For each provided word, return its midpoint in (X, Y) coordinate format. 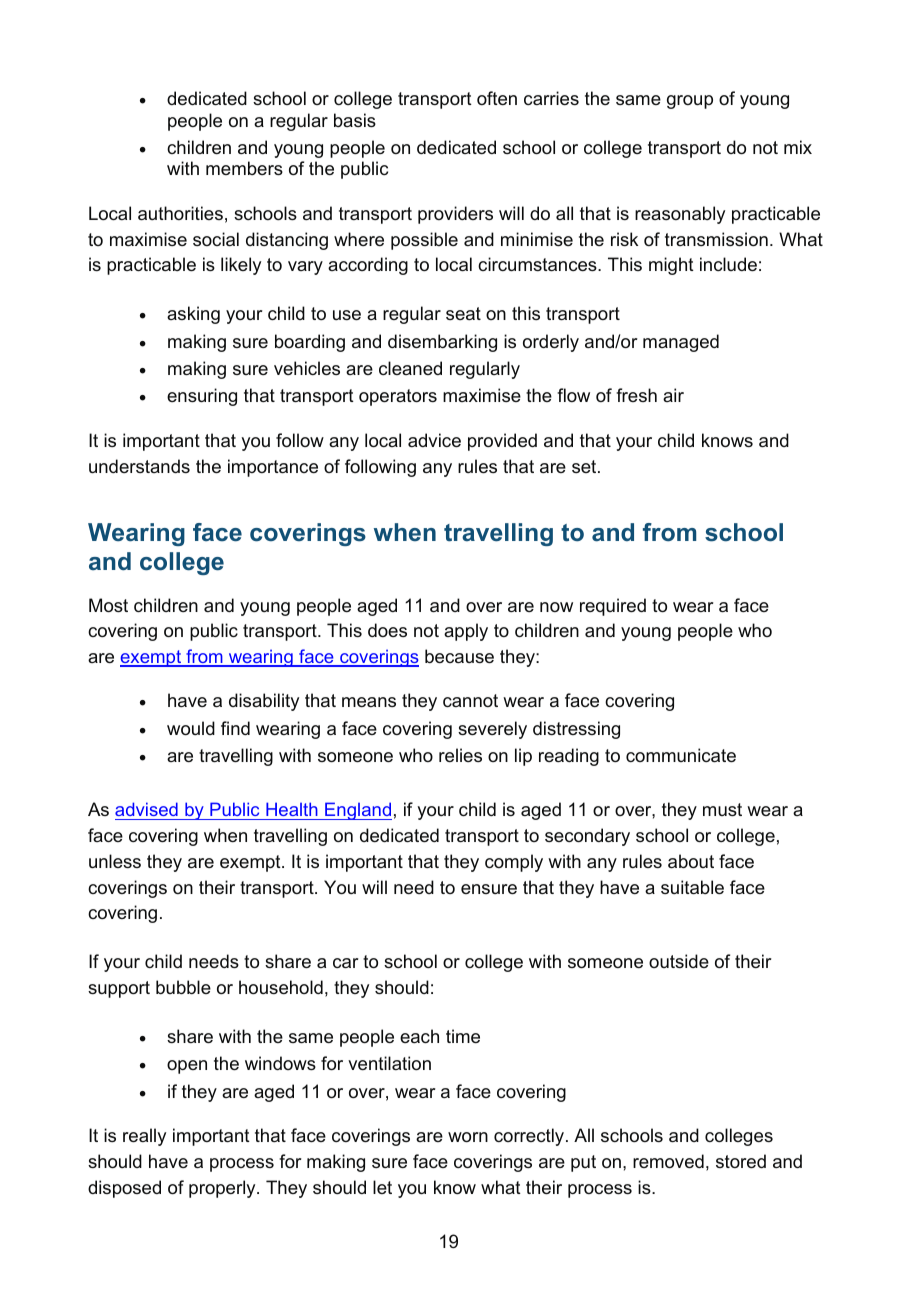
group (690, 102)
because (459, 656)
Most (108, 605)
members (244, 168)
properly (223, 1189)
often (497, 98)
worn (468, 1137)
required (613, 607)
